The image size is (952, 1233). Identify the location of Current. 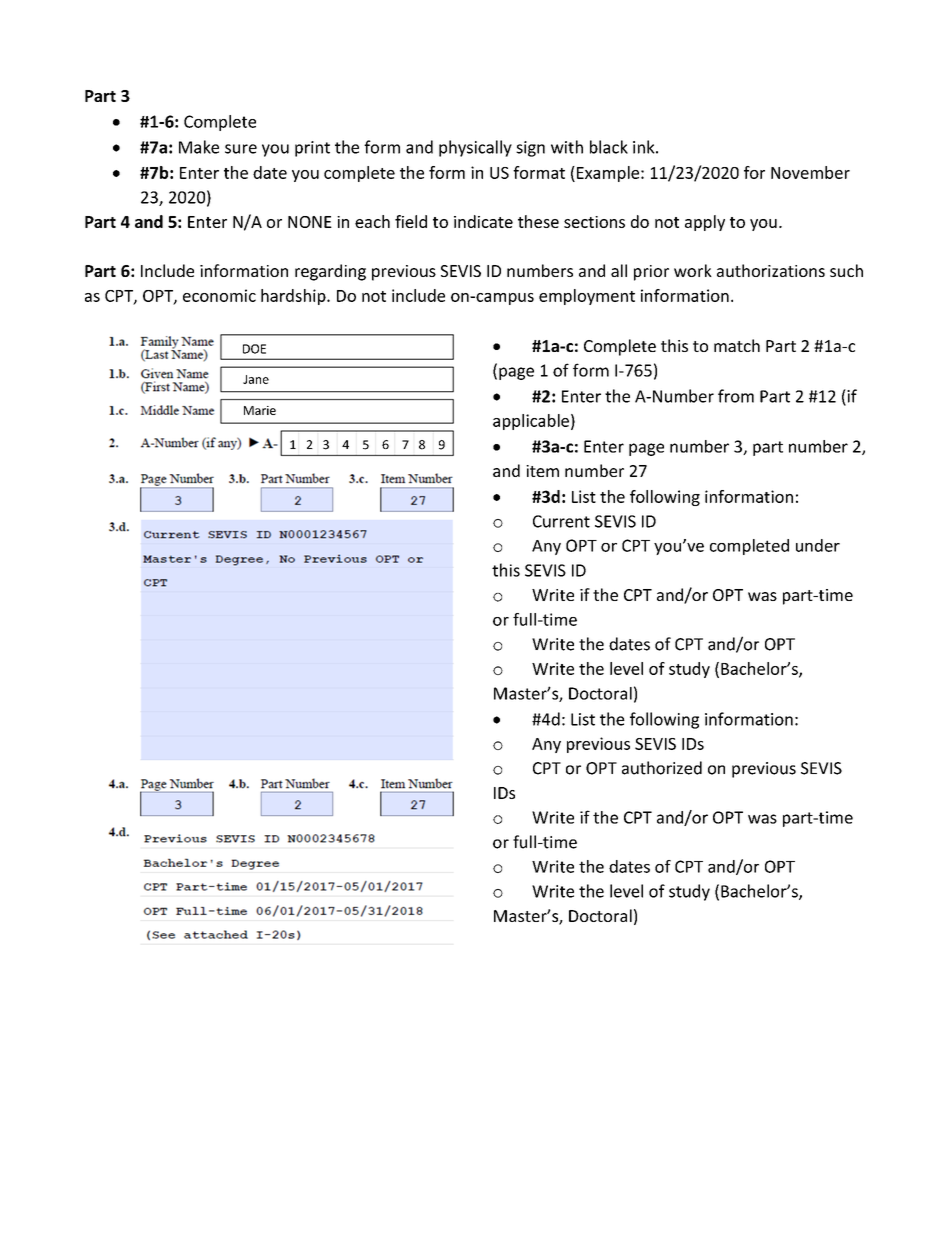
(561, 521).
